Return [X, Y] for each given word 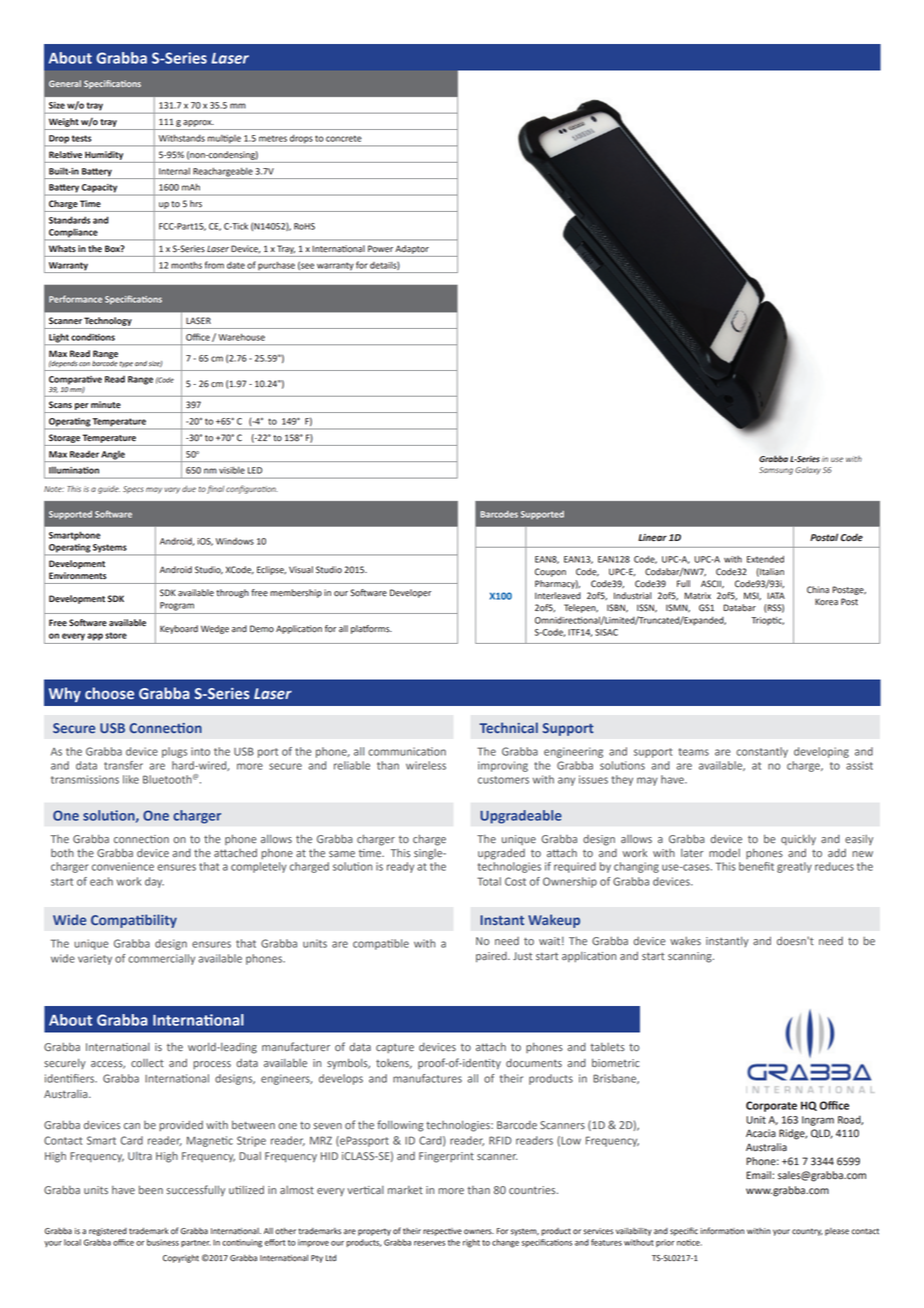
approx [198, 123]
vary [172, 490]
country [807, 1232]
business [163, 1242]
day [154, 882]
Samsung [776, 471]
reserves [429, 1243]
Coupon [550, 572]
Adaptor [412, 249]
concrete [344, 138]
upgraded [501, 854]
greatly [794, 867]
